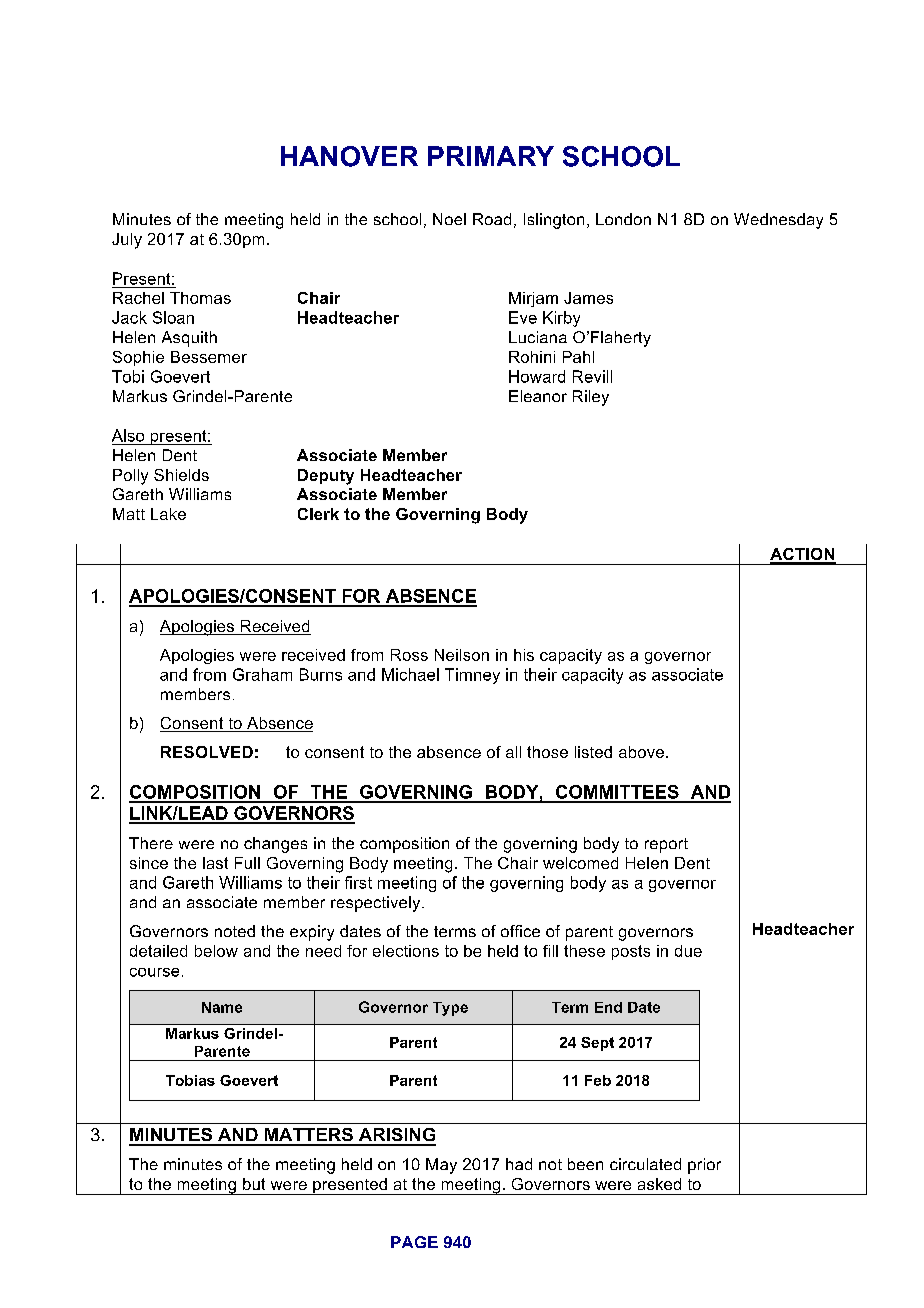 Image resolution: width=924 pixels, height=1308 pixels. What do you see at coordinates (216, 951) in the image?
I see `below` at bounding box center [216, 951].
